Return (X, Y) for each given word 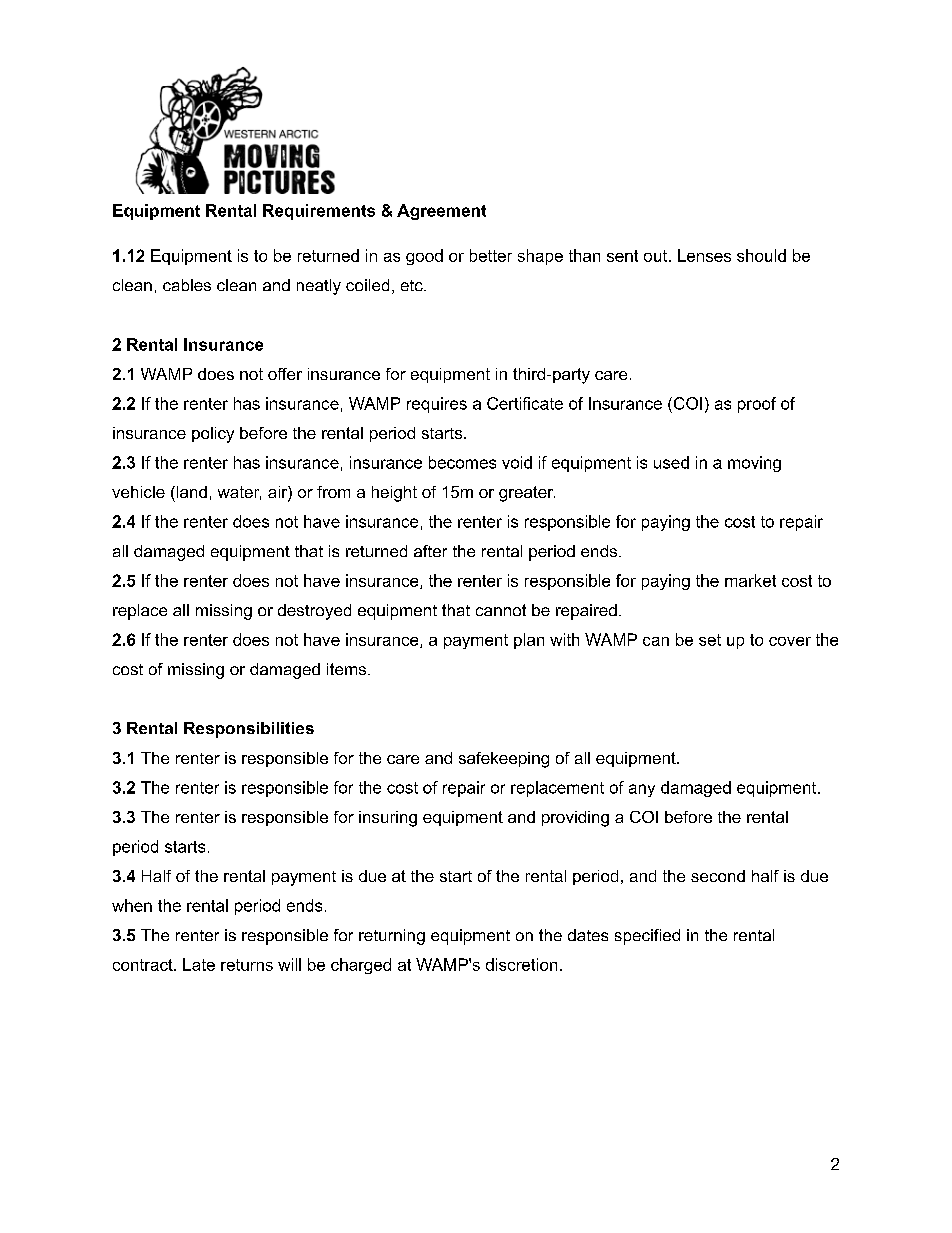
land (190, 492)
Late (199, 964)
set (710, 640)
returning (392, 937)
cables (187, 285)
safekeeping (504, 760)
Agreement (441, 212)
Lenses (704, 255)
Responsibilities (249, 730)
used (671, 462)
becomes (462, 462)
